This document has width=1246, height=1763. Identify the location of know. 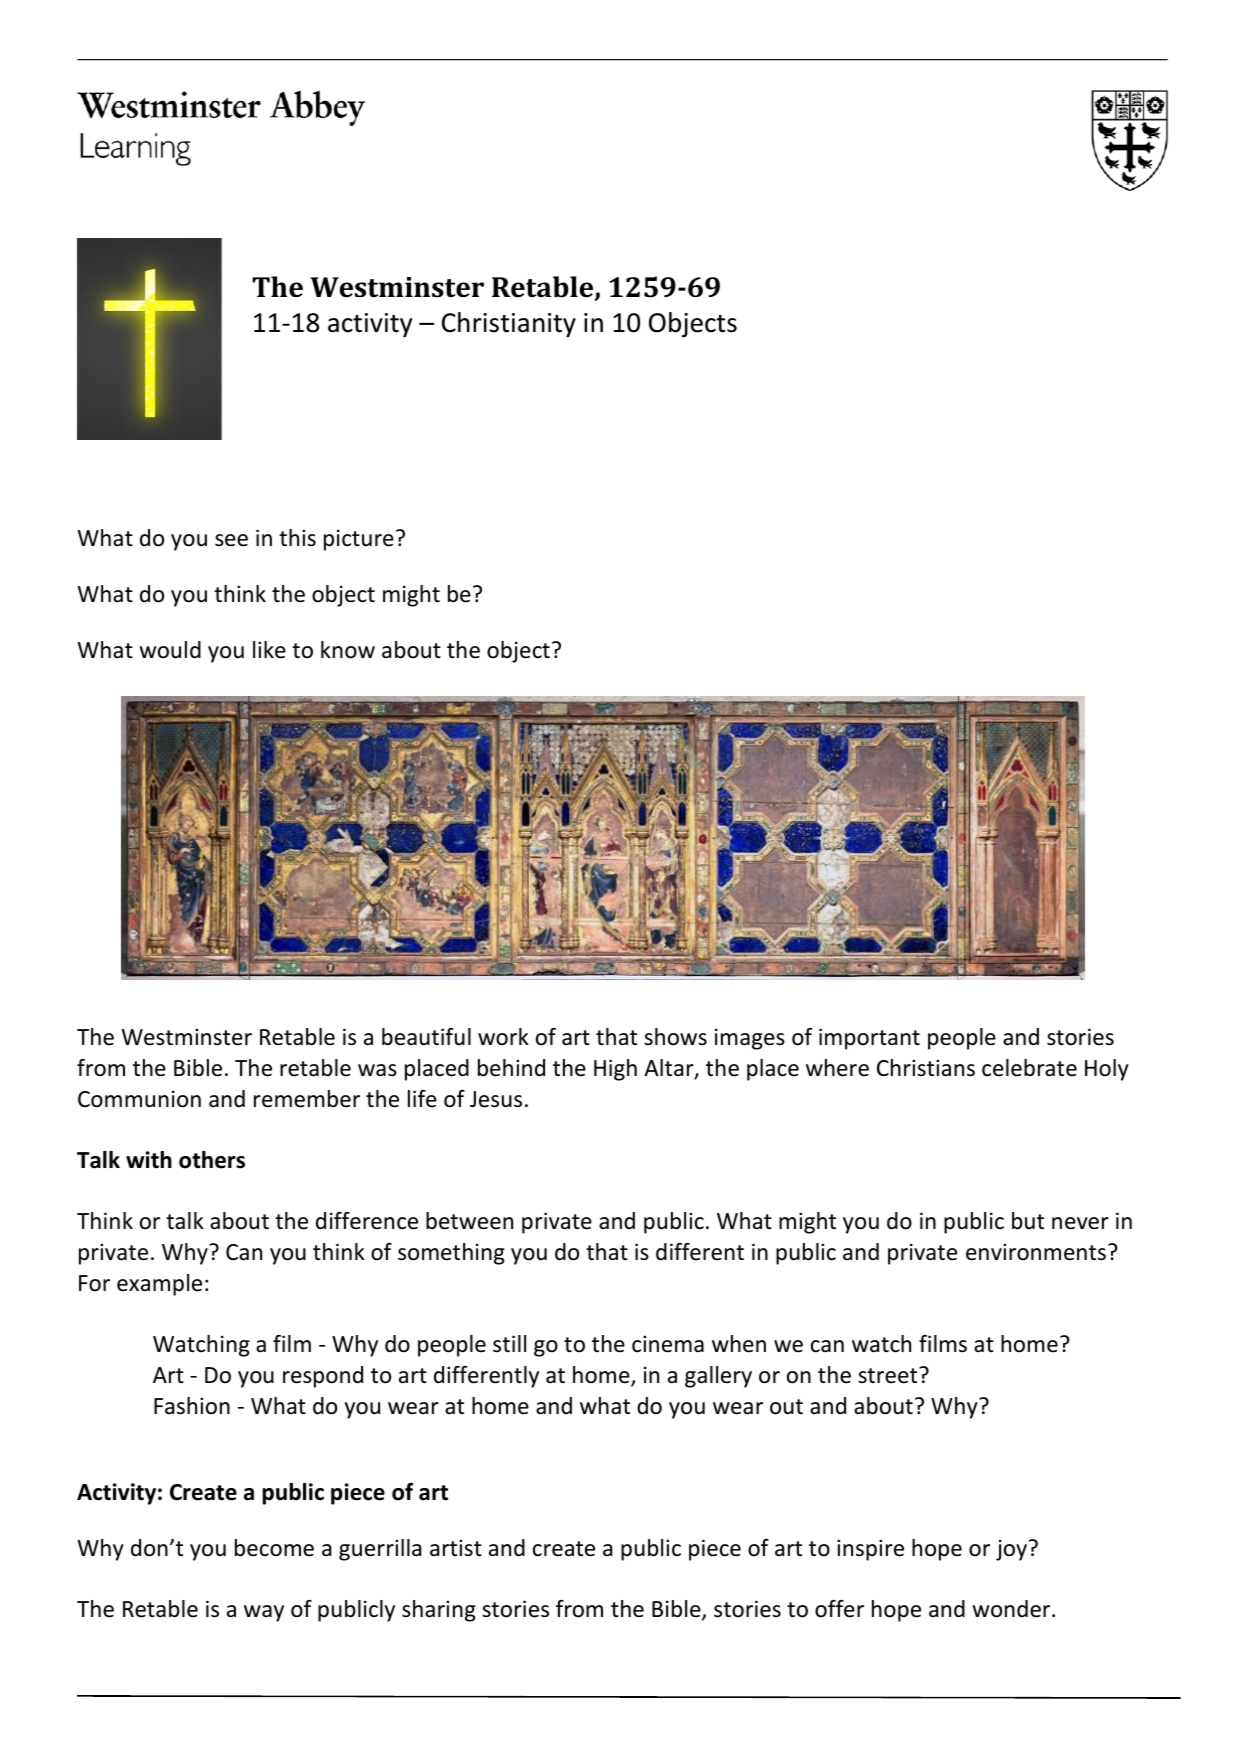
(348, 650).
